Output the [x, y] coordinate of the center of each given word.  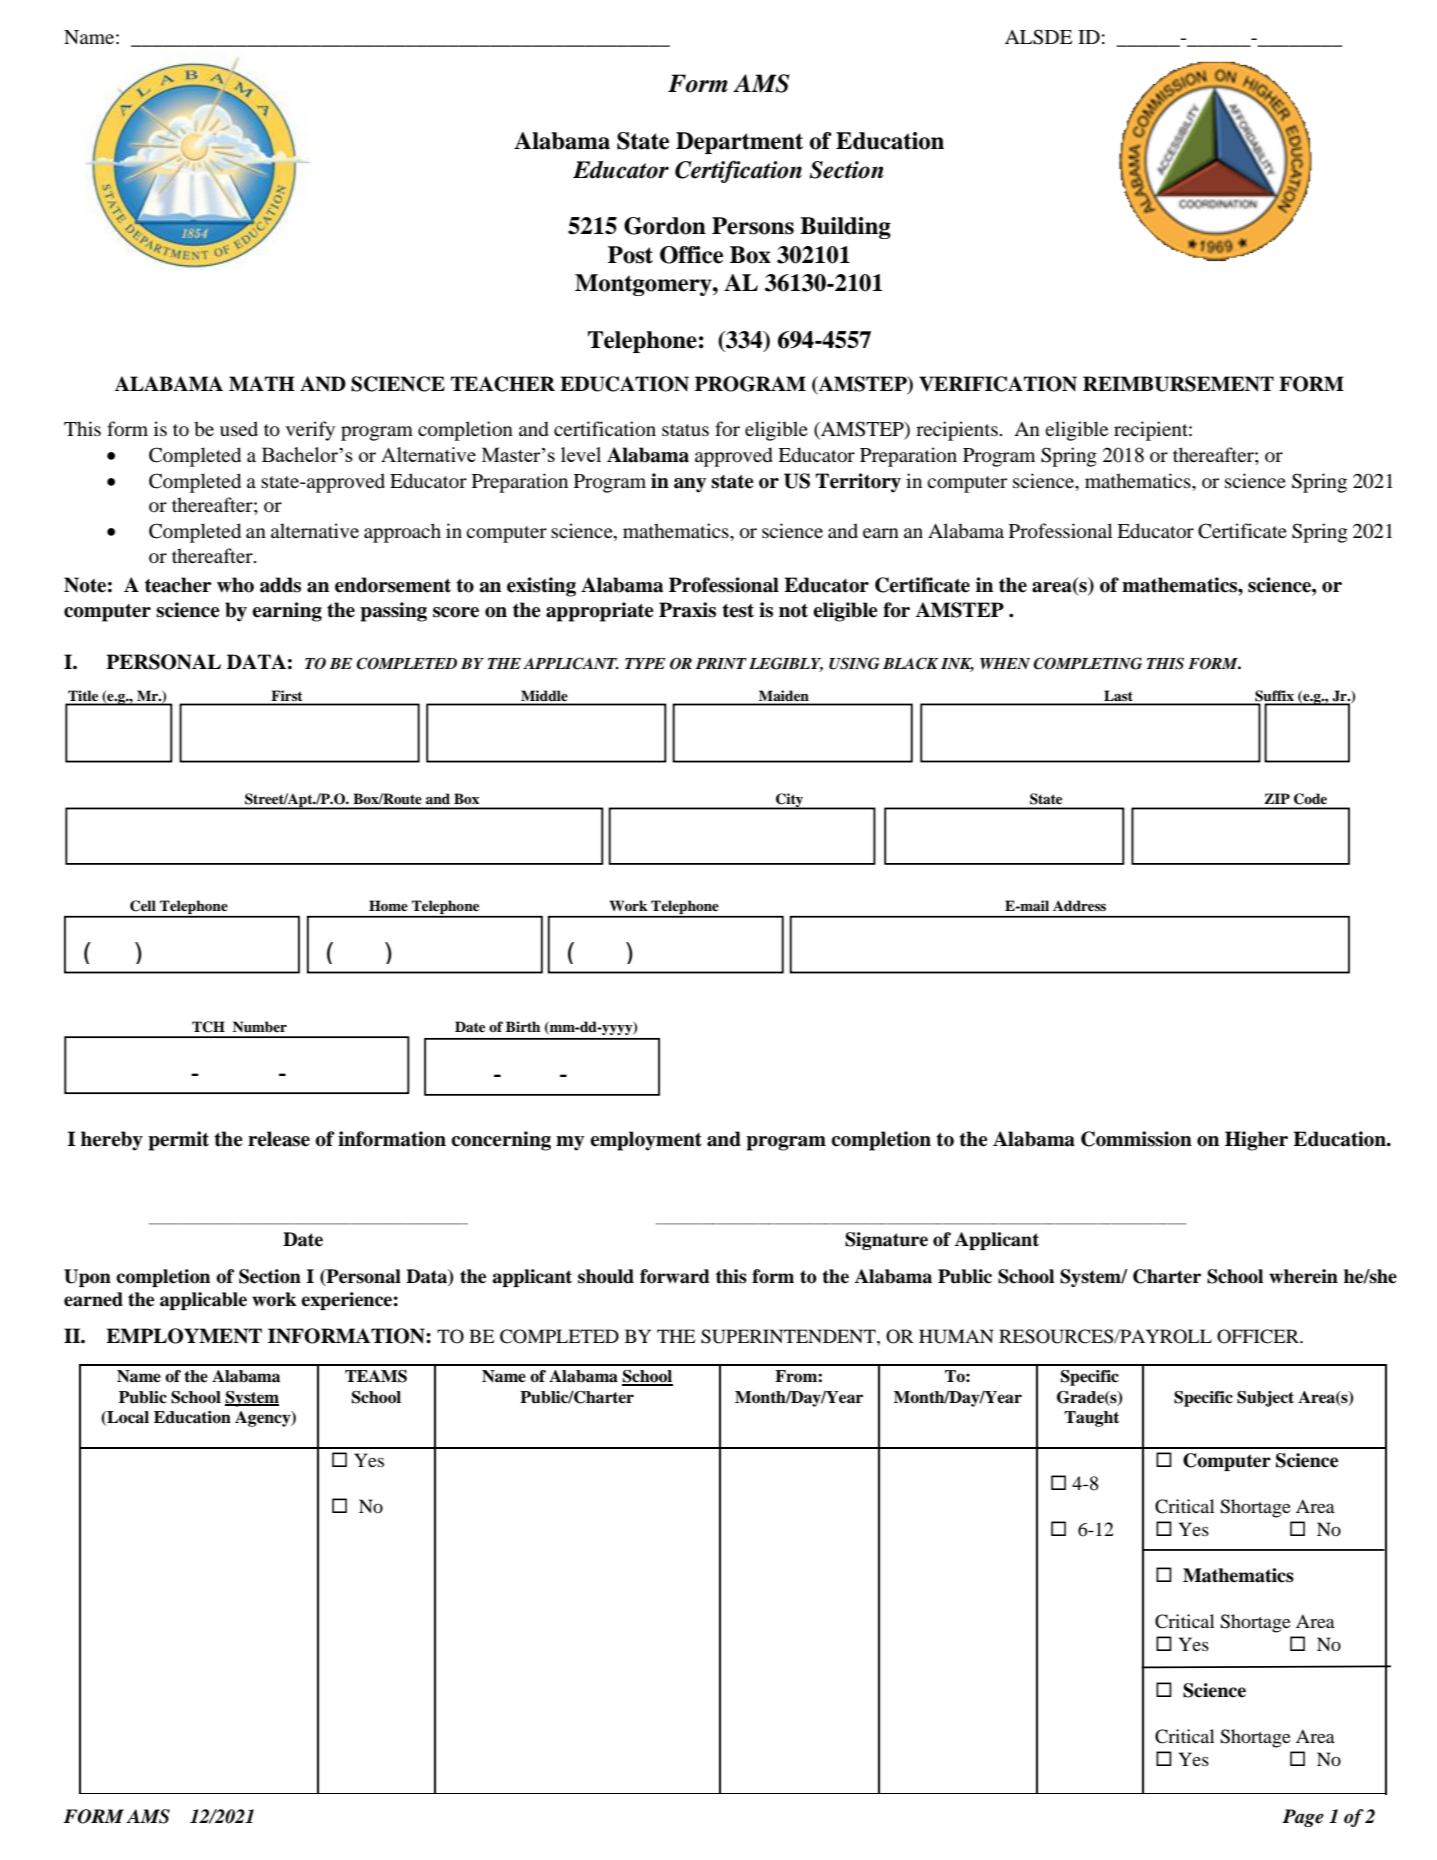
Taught [1091, 1419]
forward [675, 1276]
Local [127, 1418]
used [239, 428]
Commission [1136, 1139]
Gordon [665, 226]
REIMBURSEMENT [1178, 384]
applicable [203, 1301]
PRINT [721, 663]
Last [1118, 697]
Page [1303, 1818]
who [235, 585]
